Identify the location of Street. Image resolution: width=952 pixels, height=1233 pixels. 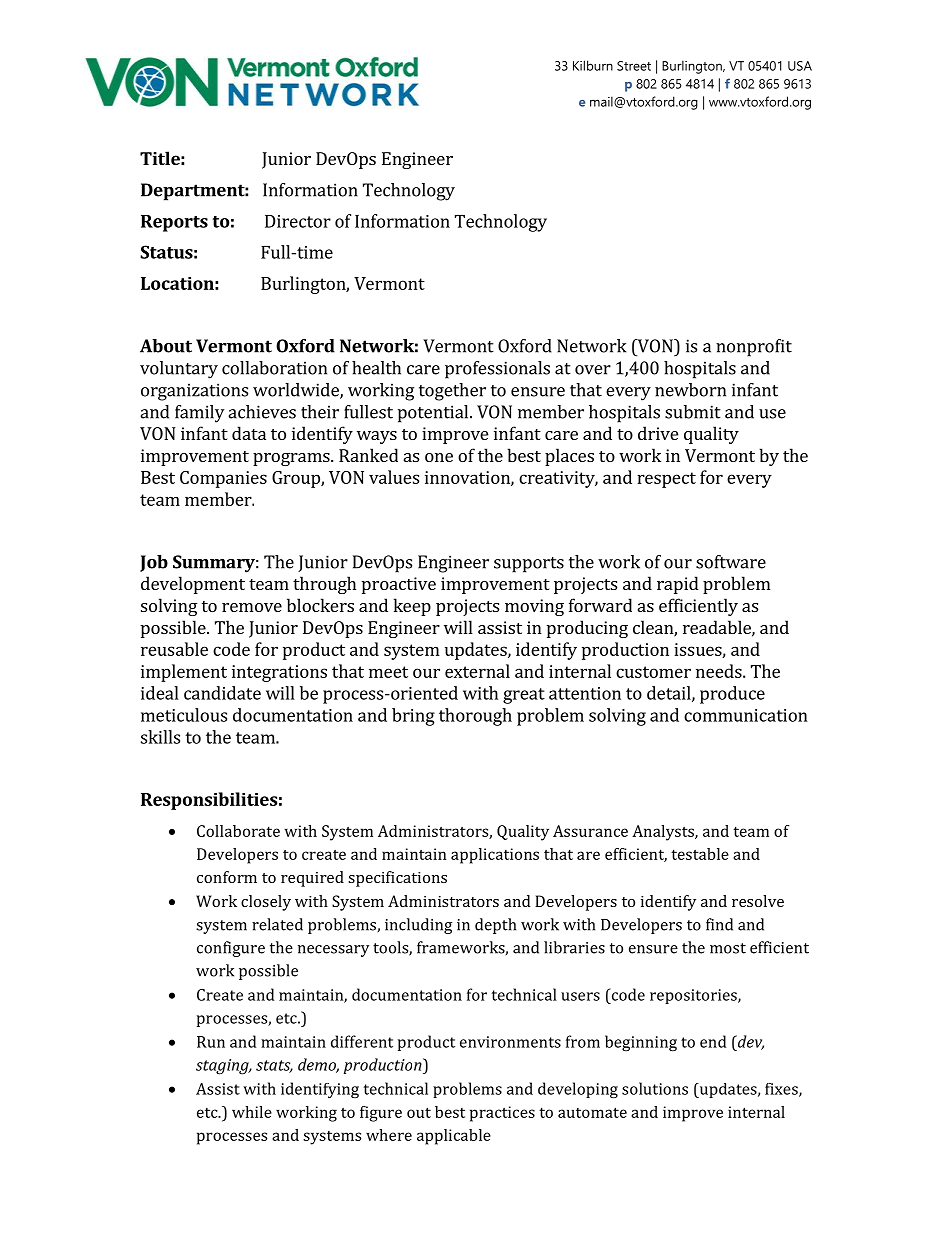
(634, 66).
